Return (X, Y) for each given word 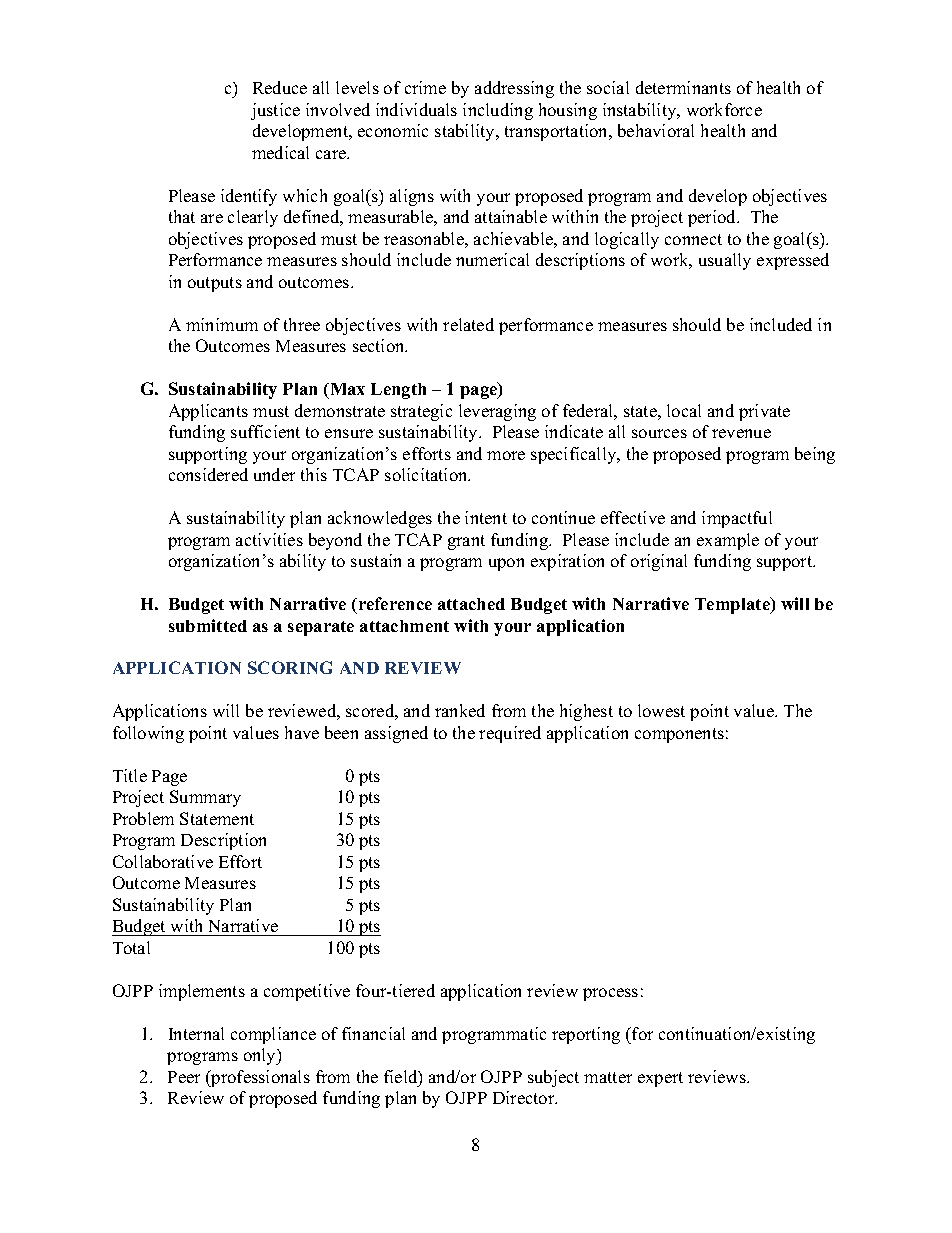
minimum (222, 324)
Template (733, 605)
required (510, 734)
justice (275, 111)
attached (471, 604)
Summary (205, 798)
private (764, 412)
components (679, 735)
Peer (184, 1077)
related (468, 324)
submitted (208, 625)
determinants (683, 87)
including (498, 111)
